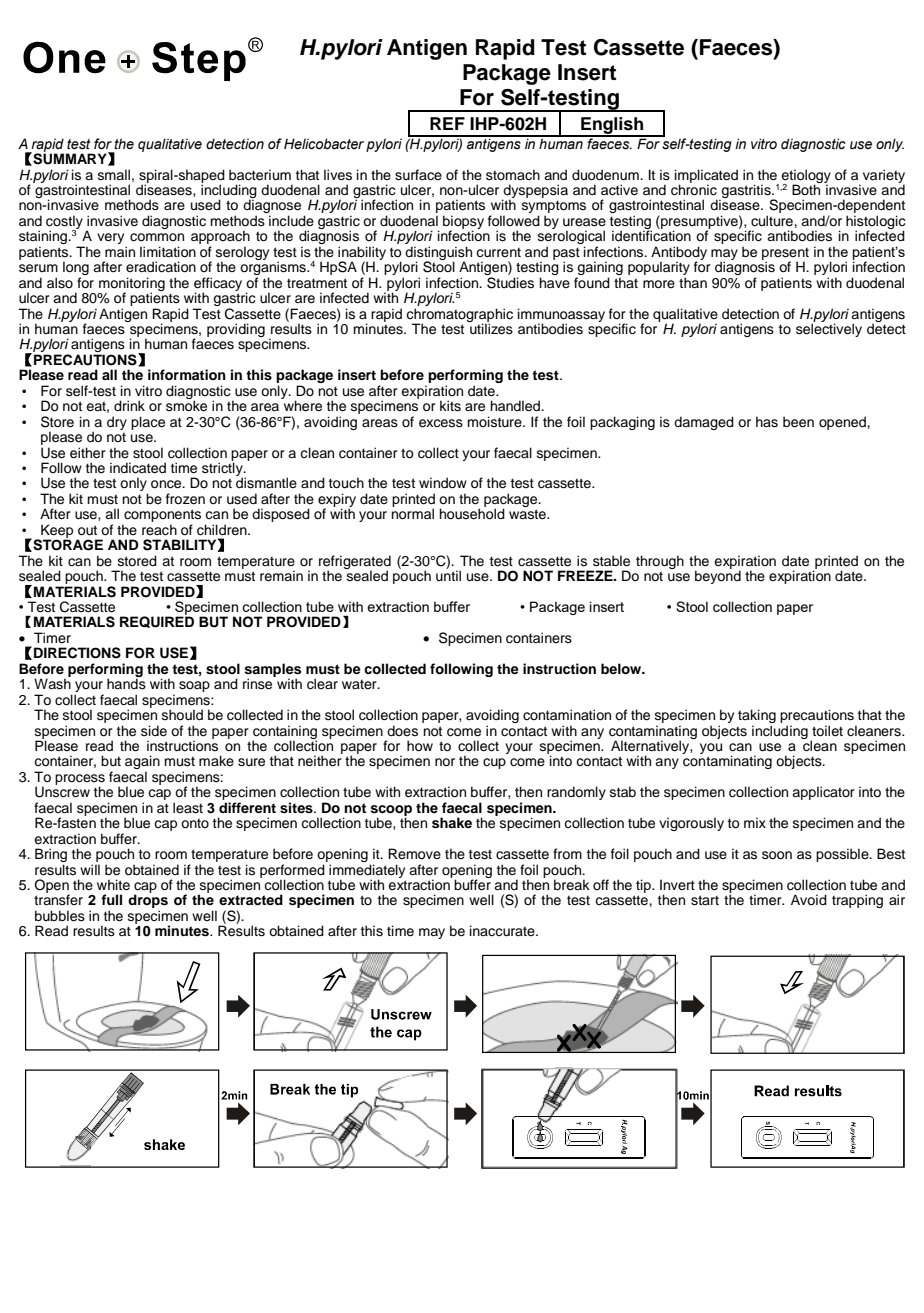  Describe the element at coordinates (148, 902) in the document. I see `drops` at that location.
